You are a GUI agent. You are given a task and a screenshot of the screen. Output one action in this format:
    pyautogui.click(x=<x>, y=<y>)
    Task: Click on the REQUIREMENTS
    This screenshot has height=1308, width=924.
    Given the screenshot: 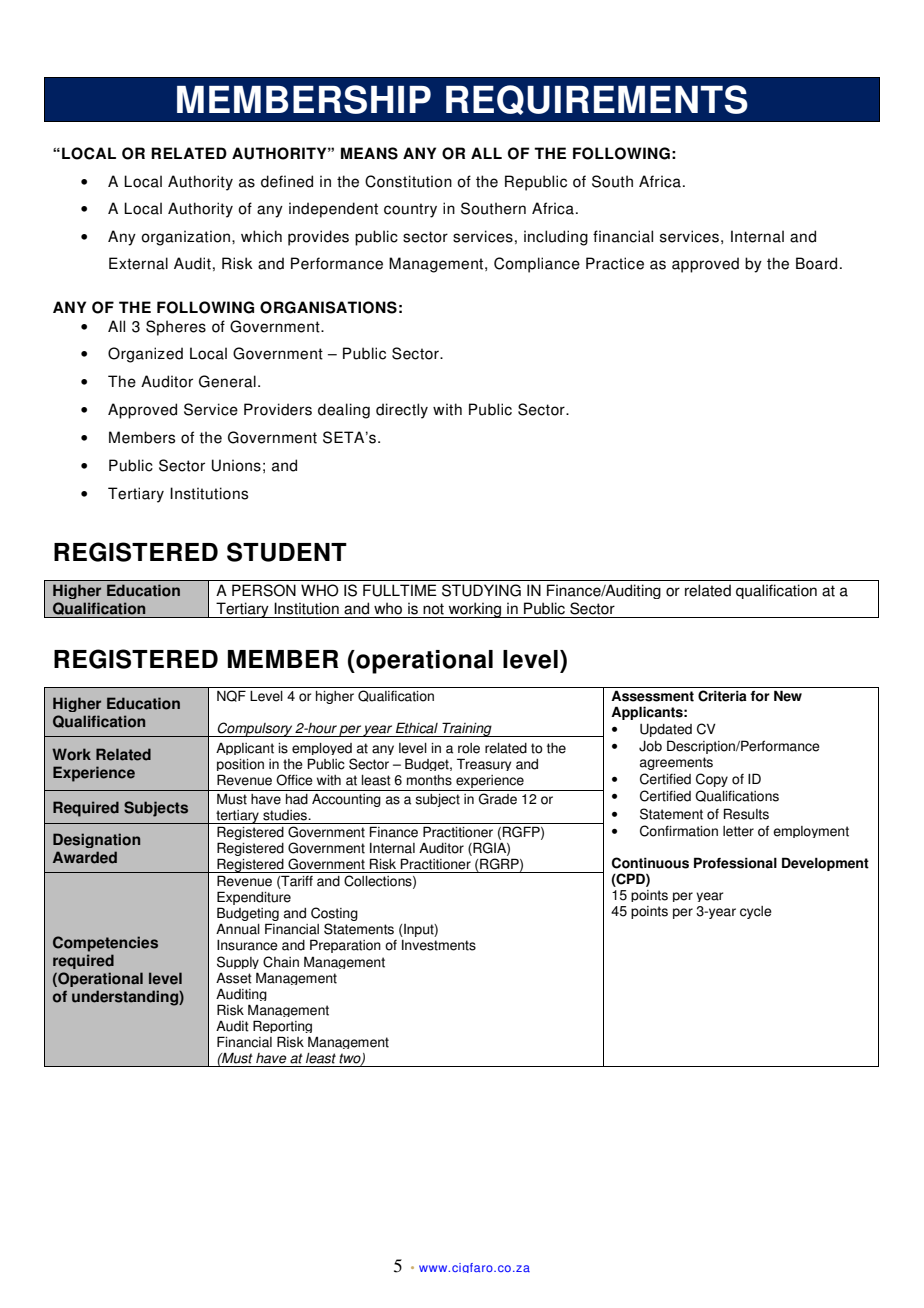 What is the action you would take?
    pyautogui.click(x=597, y=100)
